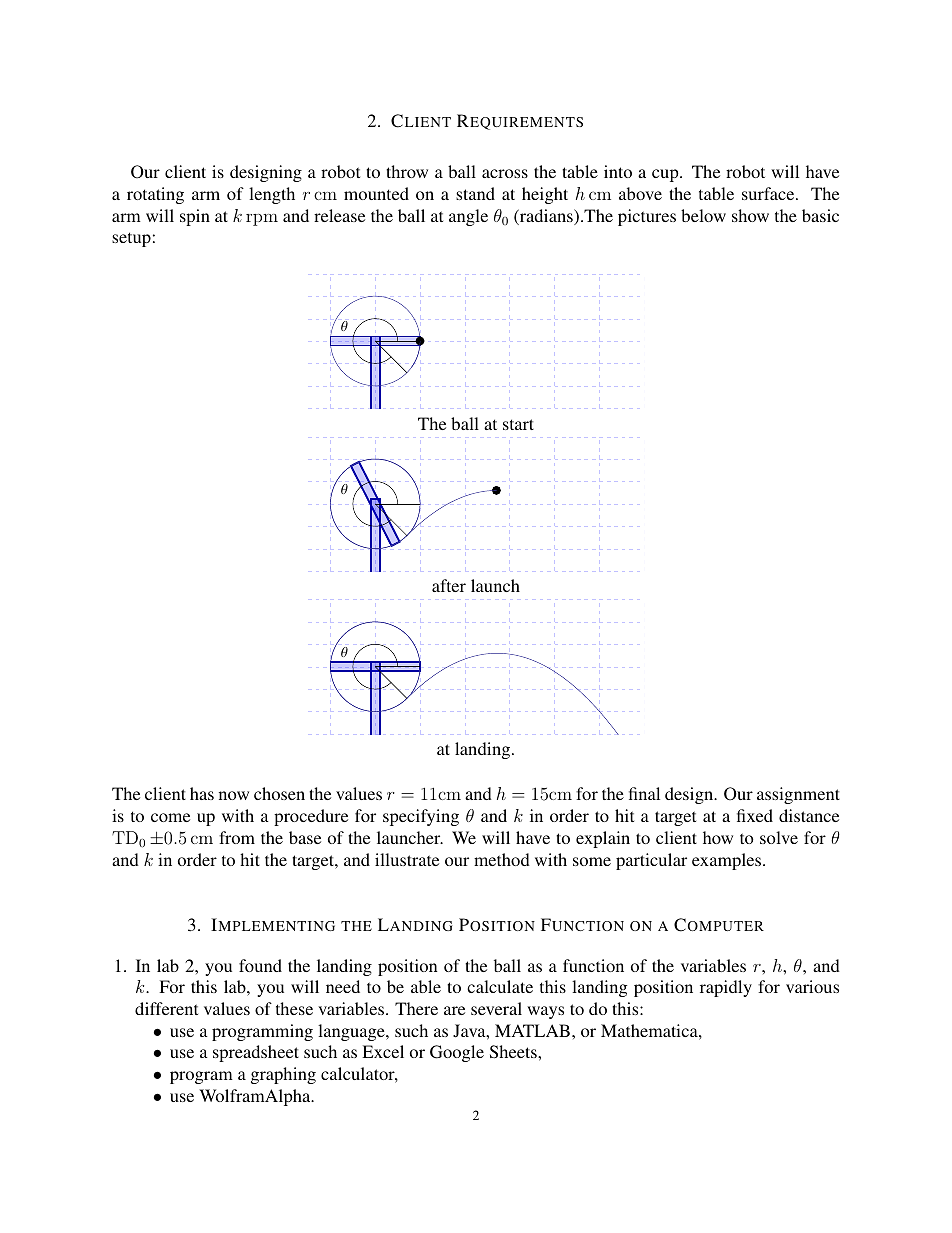 The height and width of the screenshot is (1233, 952). Describe the element at coordinates (475, 193) in the screenshot. I see `stand` at that location.
